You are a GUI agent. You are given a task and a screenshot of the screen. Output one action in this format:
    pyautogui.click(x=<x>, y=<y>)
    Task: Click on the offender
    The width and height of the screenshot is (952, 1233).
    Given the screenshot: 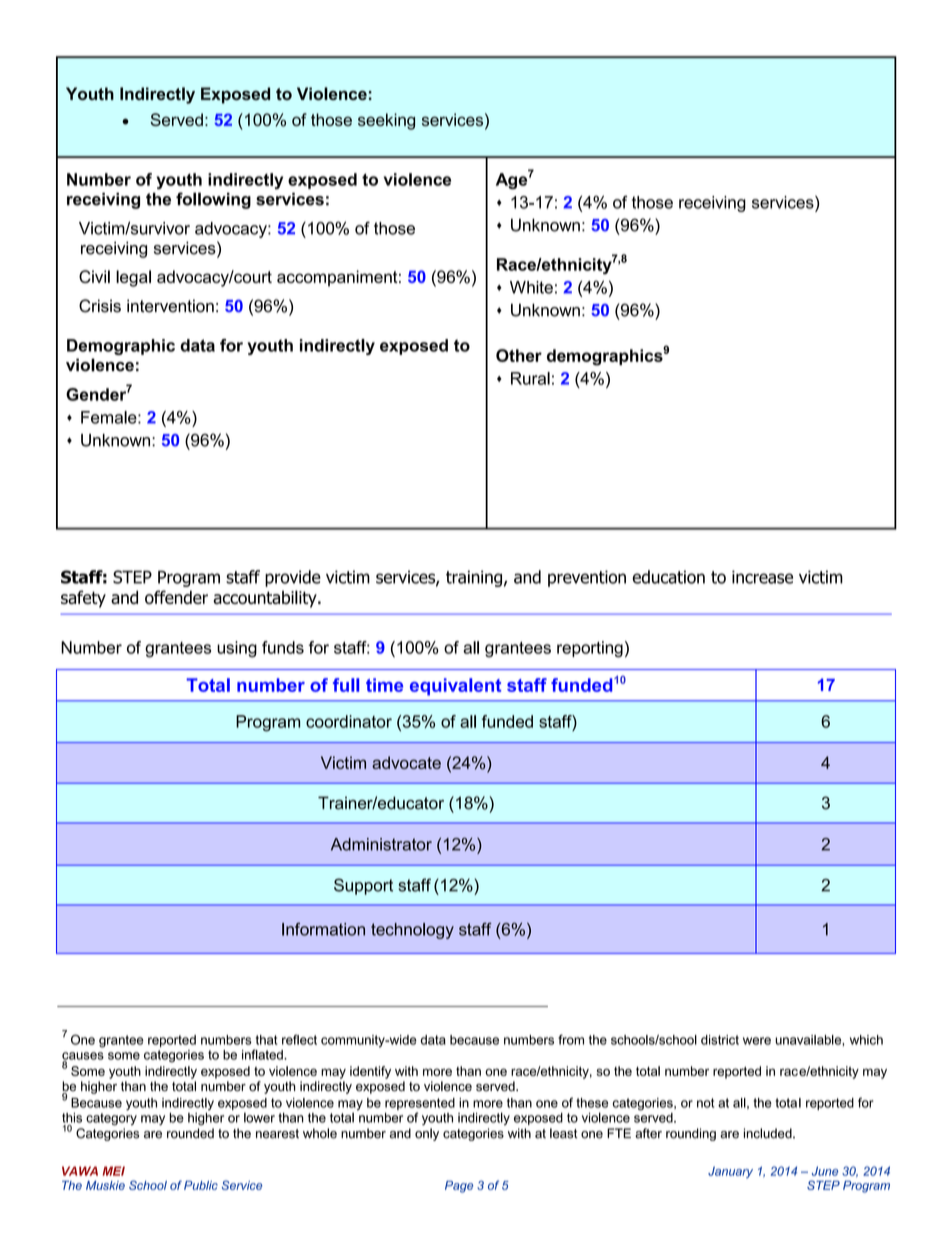 What is the action you would take?
    pyautogui.click(x=176, y=597)
